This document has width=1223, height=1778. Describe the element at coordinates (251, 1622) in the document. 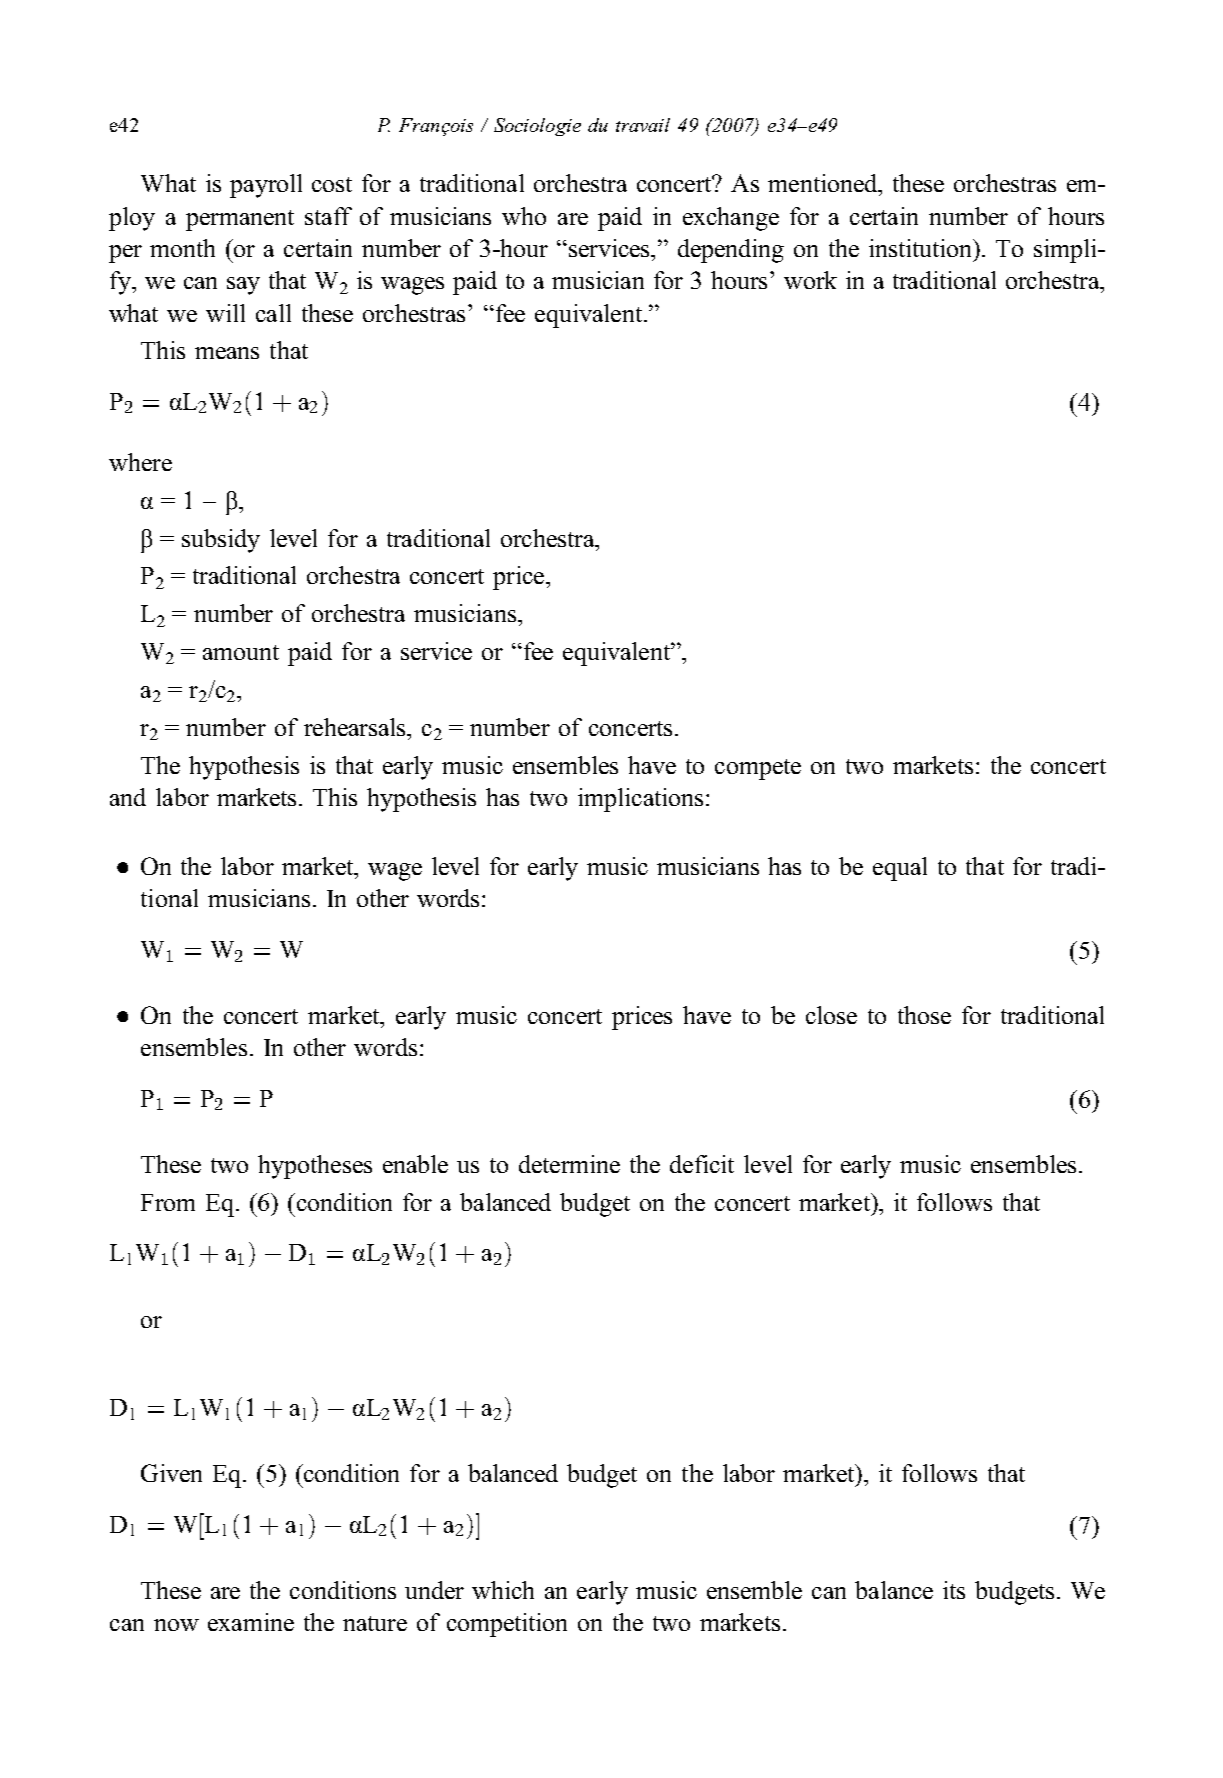

I see `examine` at that location.
